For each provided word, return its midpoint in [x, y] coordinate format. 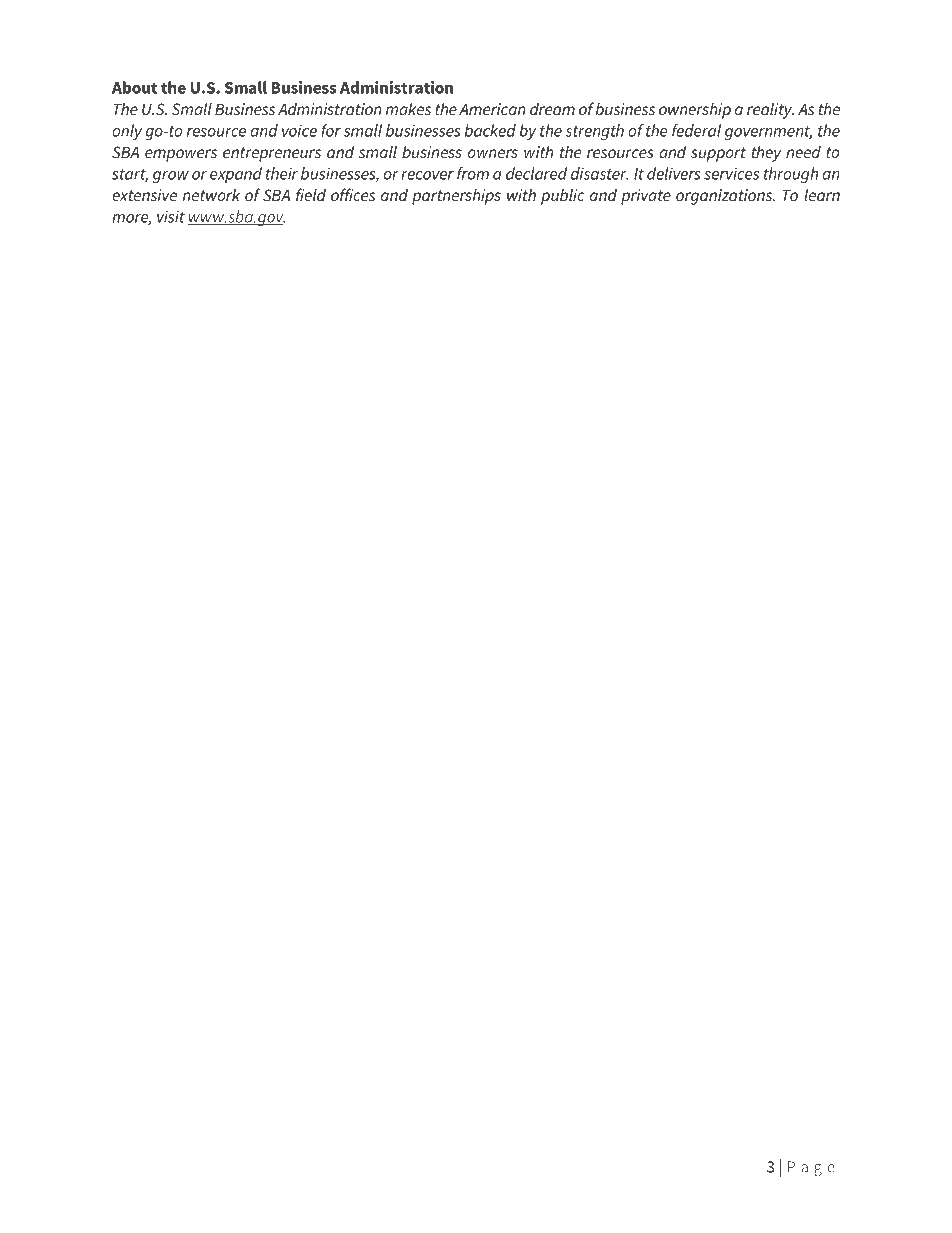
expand [236, 175]
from [473, 173]
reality [770, 110]
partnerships [456, 197]
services [731, 174]
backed [490, 130]
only [127, 132]
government [768, 133]
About [134, 87]
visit [171, 217]
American [492, 109]
